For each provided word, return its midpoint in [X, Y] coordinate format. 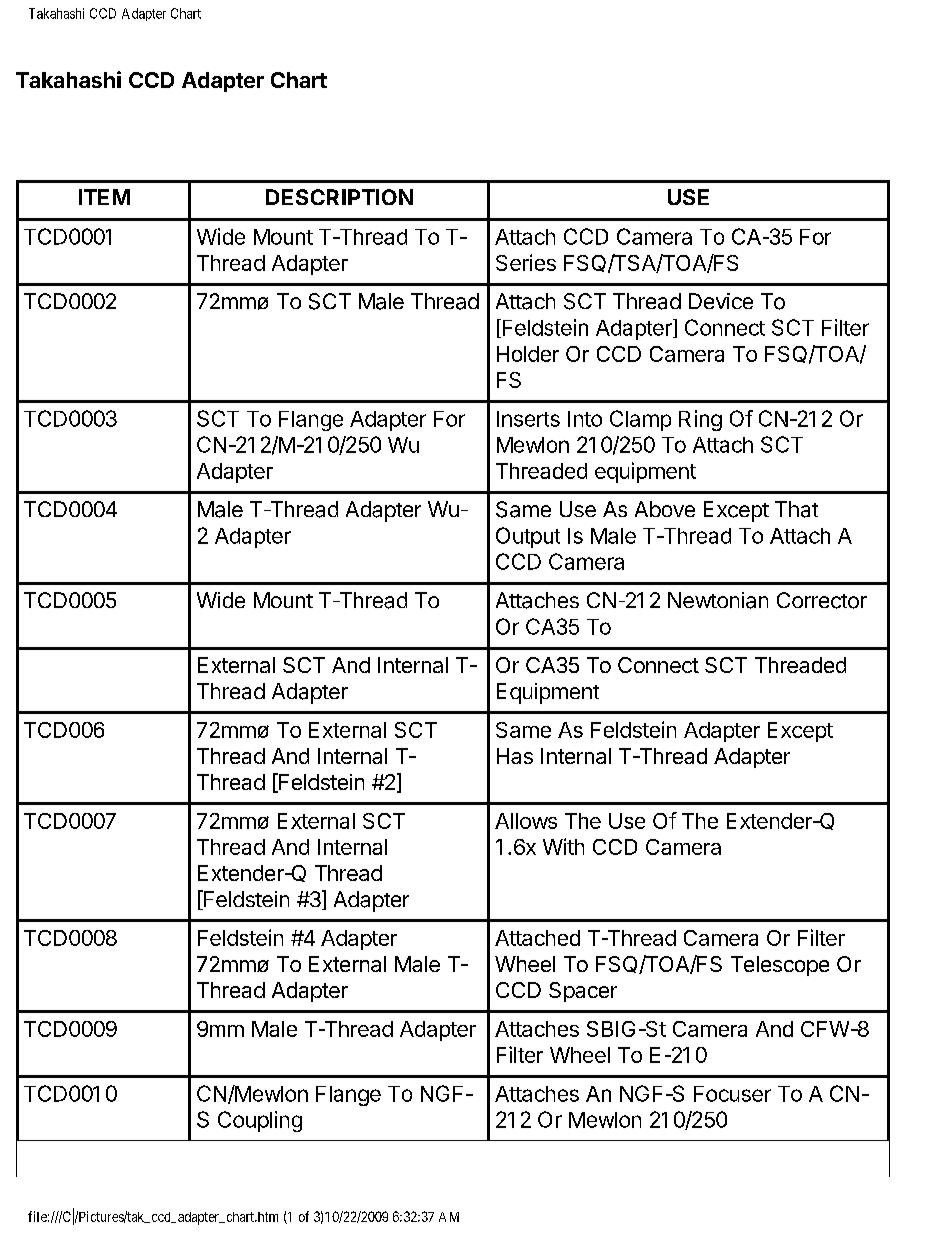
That [796, 509]
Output [528, 537]
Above [665, 509]
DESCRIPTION [339, 197]
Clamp [640, 420]
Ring [700, 420]
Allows [526, 821]
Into [585, 419]
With [563, 846]
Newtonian [718, 600]
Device [721, 301]
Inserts [528, 419]
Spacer [583, 992]
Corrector [822, 600]
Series [526, 262]
